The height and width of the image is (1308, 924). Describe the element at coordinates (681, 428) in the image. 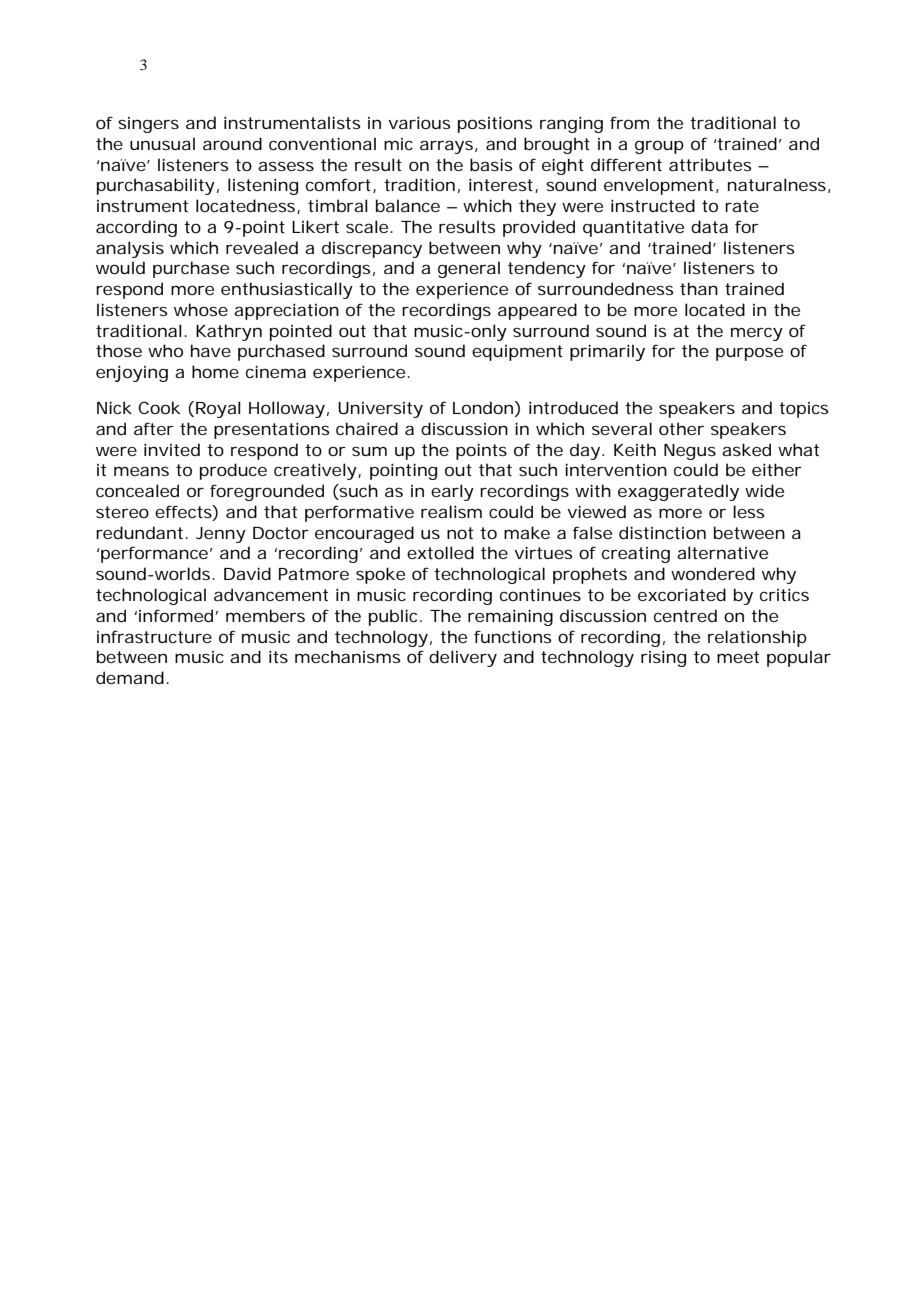

I see `other` at that location.
